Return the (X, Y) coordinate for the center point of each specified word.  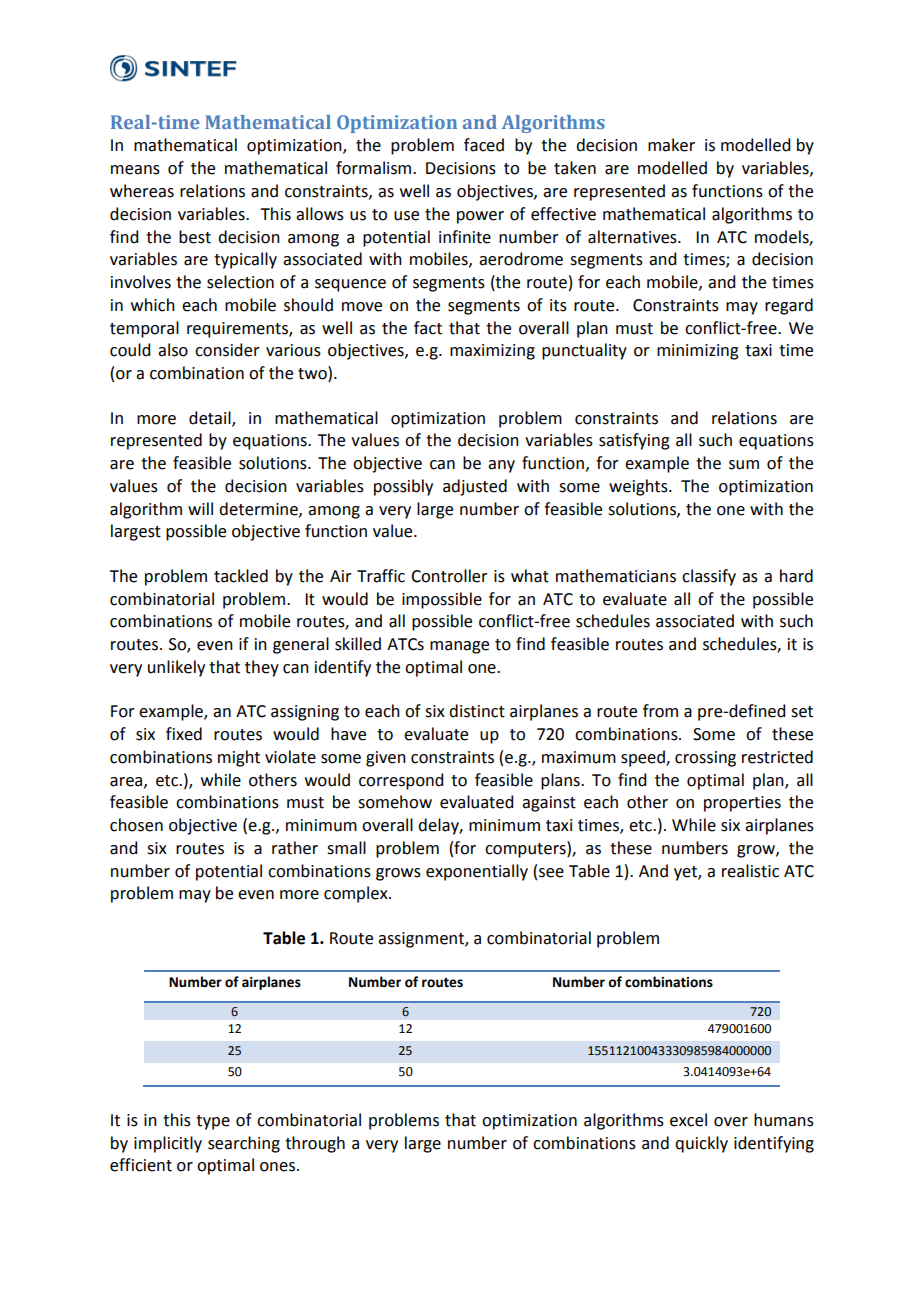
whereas (142, 191)
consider (227, 350)
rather (295, 848)
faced (484, 145)
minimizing (698, 352)
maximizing (492, 352)
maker (671, 145)
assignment (422, 940)
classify (709, 577)
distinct (477, 711)
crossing (705, 759)
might (239, 758)
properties (742, 804)
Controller (449, 576)
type (213, 1122)
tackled (241, 576)
